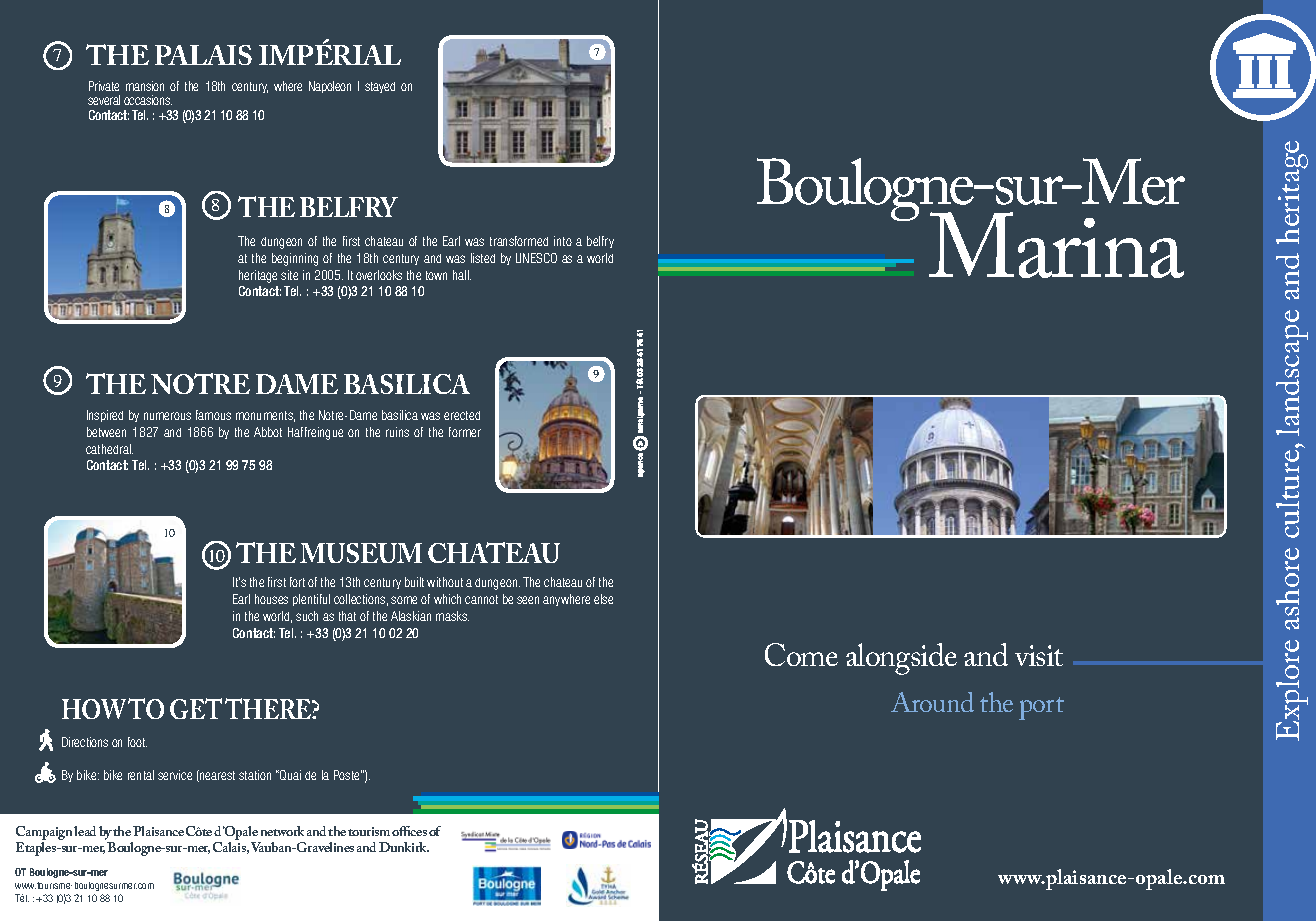 The width and height of the screenshot is (1316, 921). I want to click on alongside, so click(901, 659).
